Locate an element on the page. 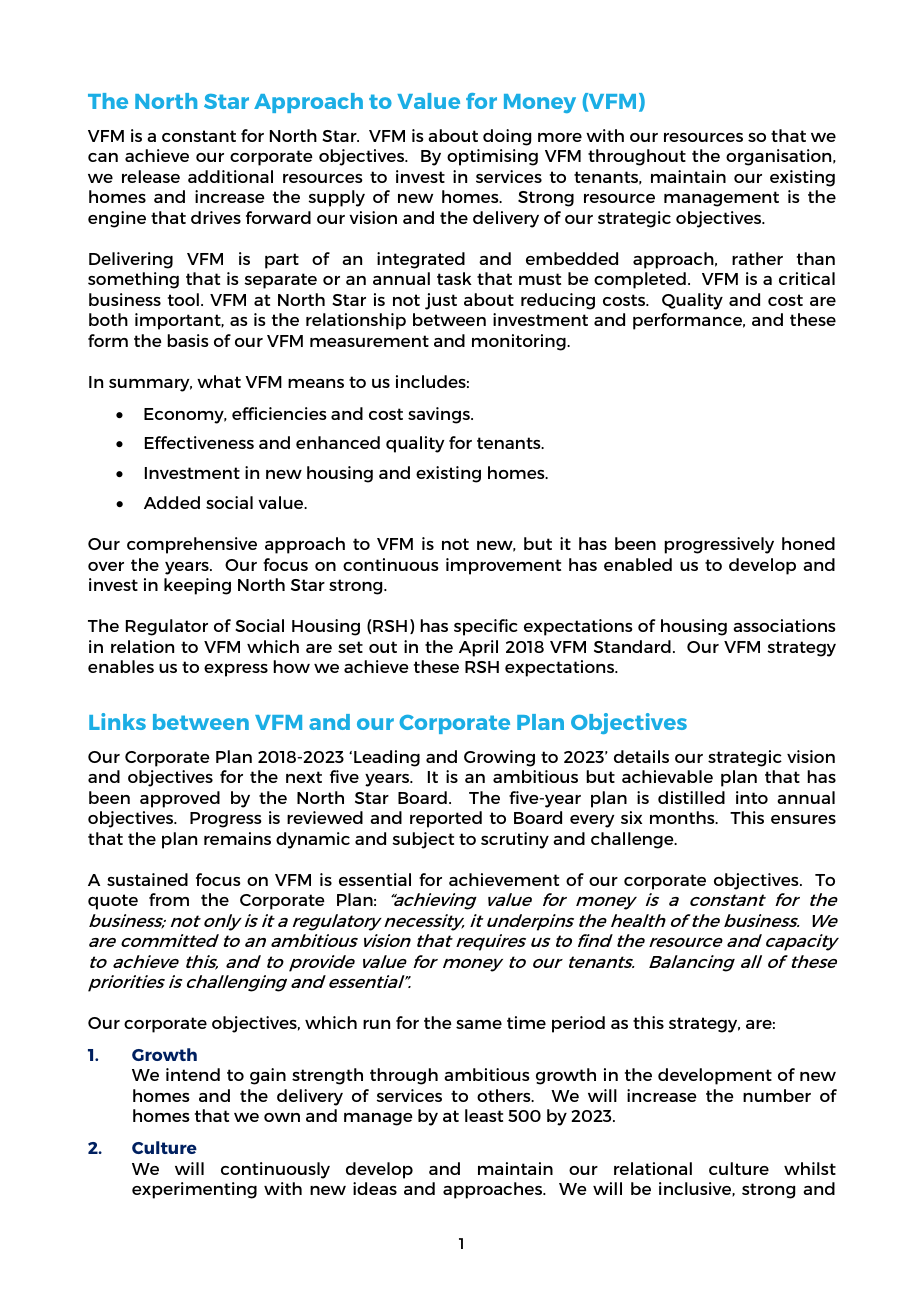 The width and height of the page is (924, 1308). associations is located at coordinates (784, 625).
